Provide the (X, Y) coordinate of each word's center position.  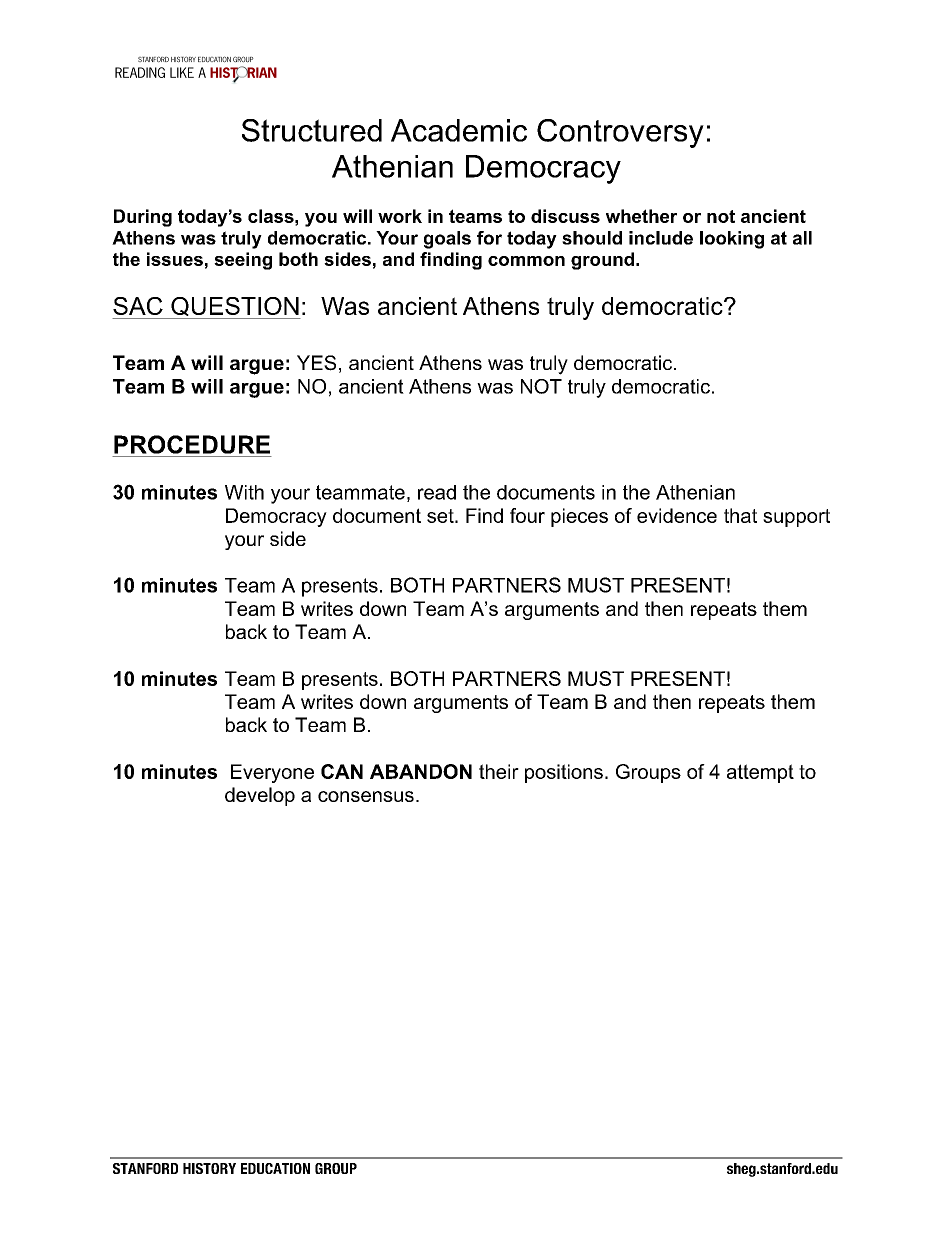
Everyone (272, 773)
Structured (312, 130)
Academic (459, 130)
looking (732, 240)
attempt (760, 773)
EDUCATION (275, 1168)
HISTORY (209, 1168)
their (499, 771)
